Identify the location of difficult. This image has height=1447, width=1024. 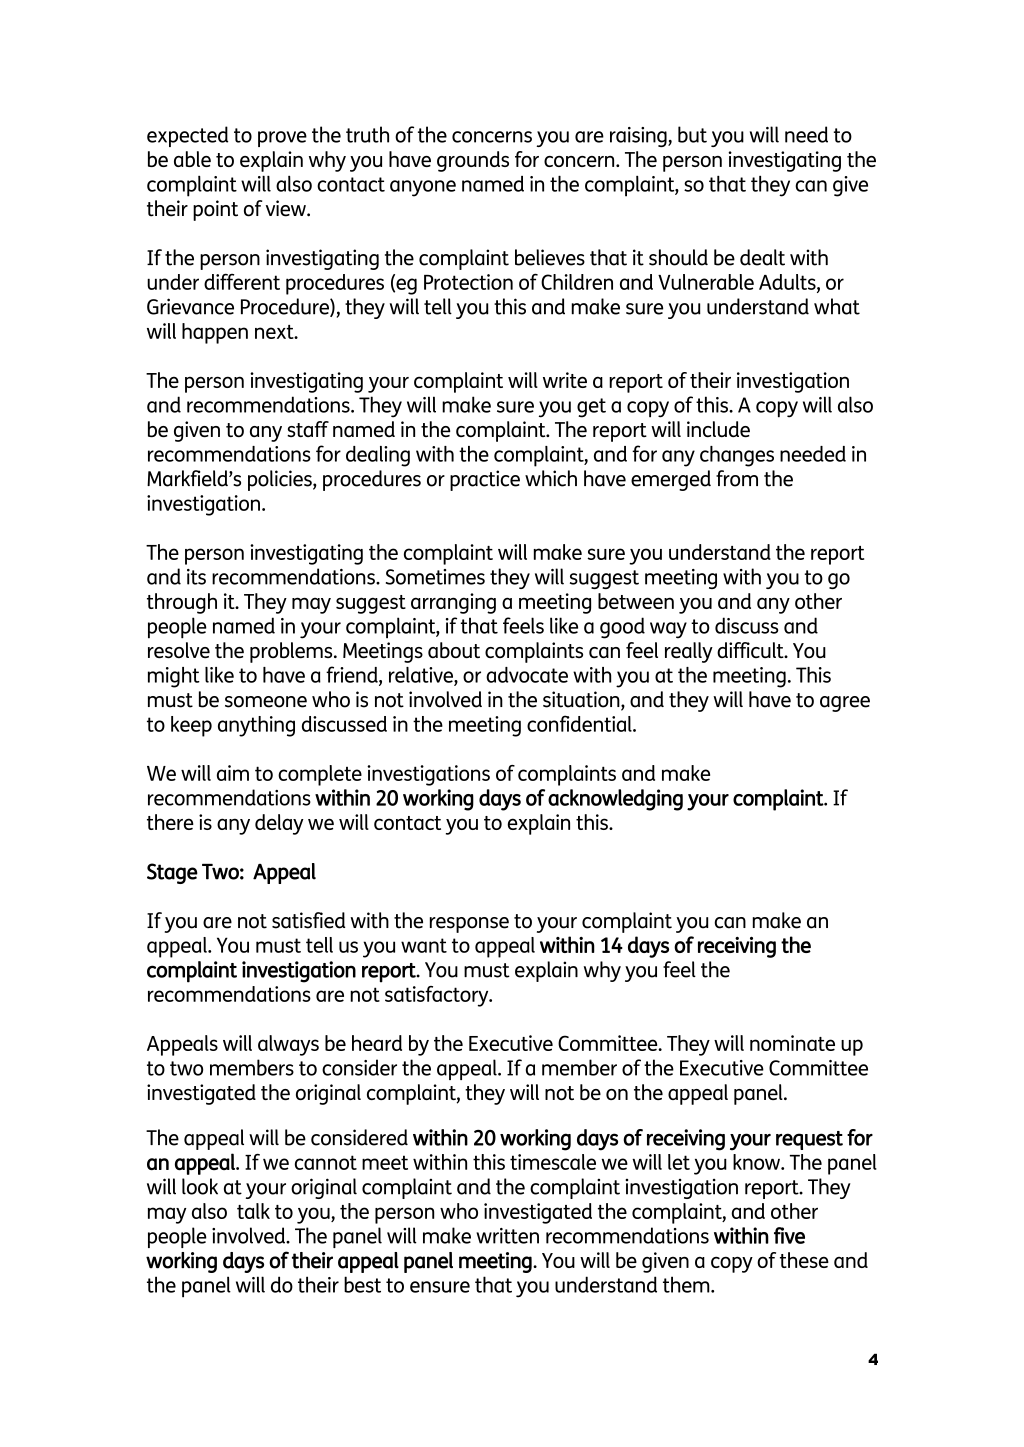
(751, 650).
